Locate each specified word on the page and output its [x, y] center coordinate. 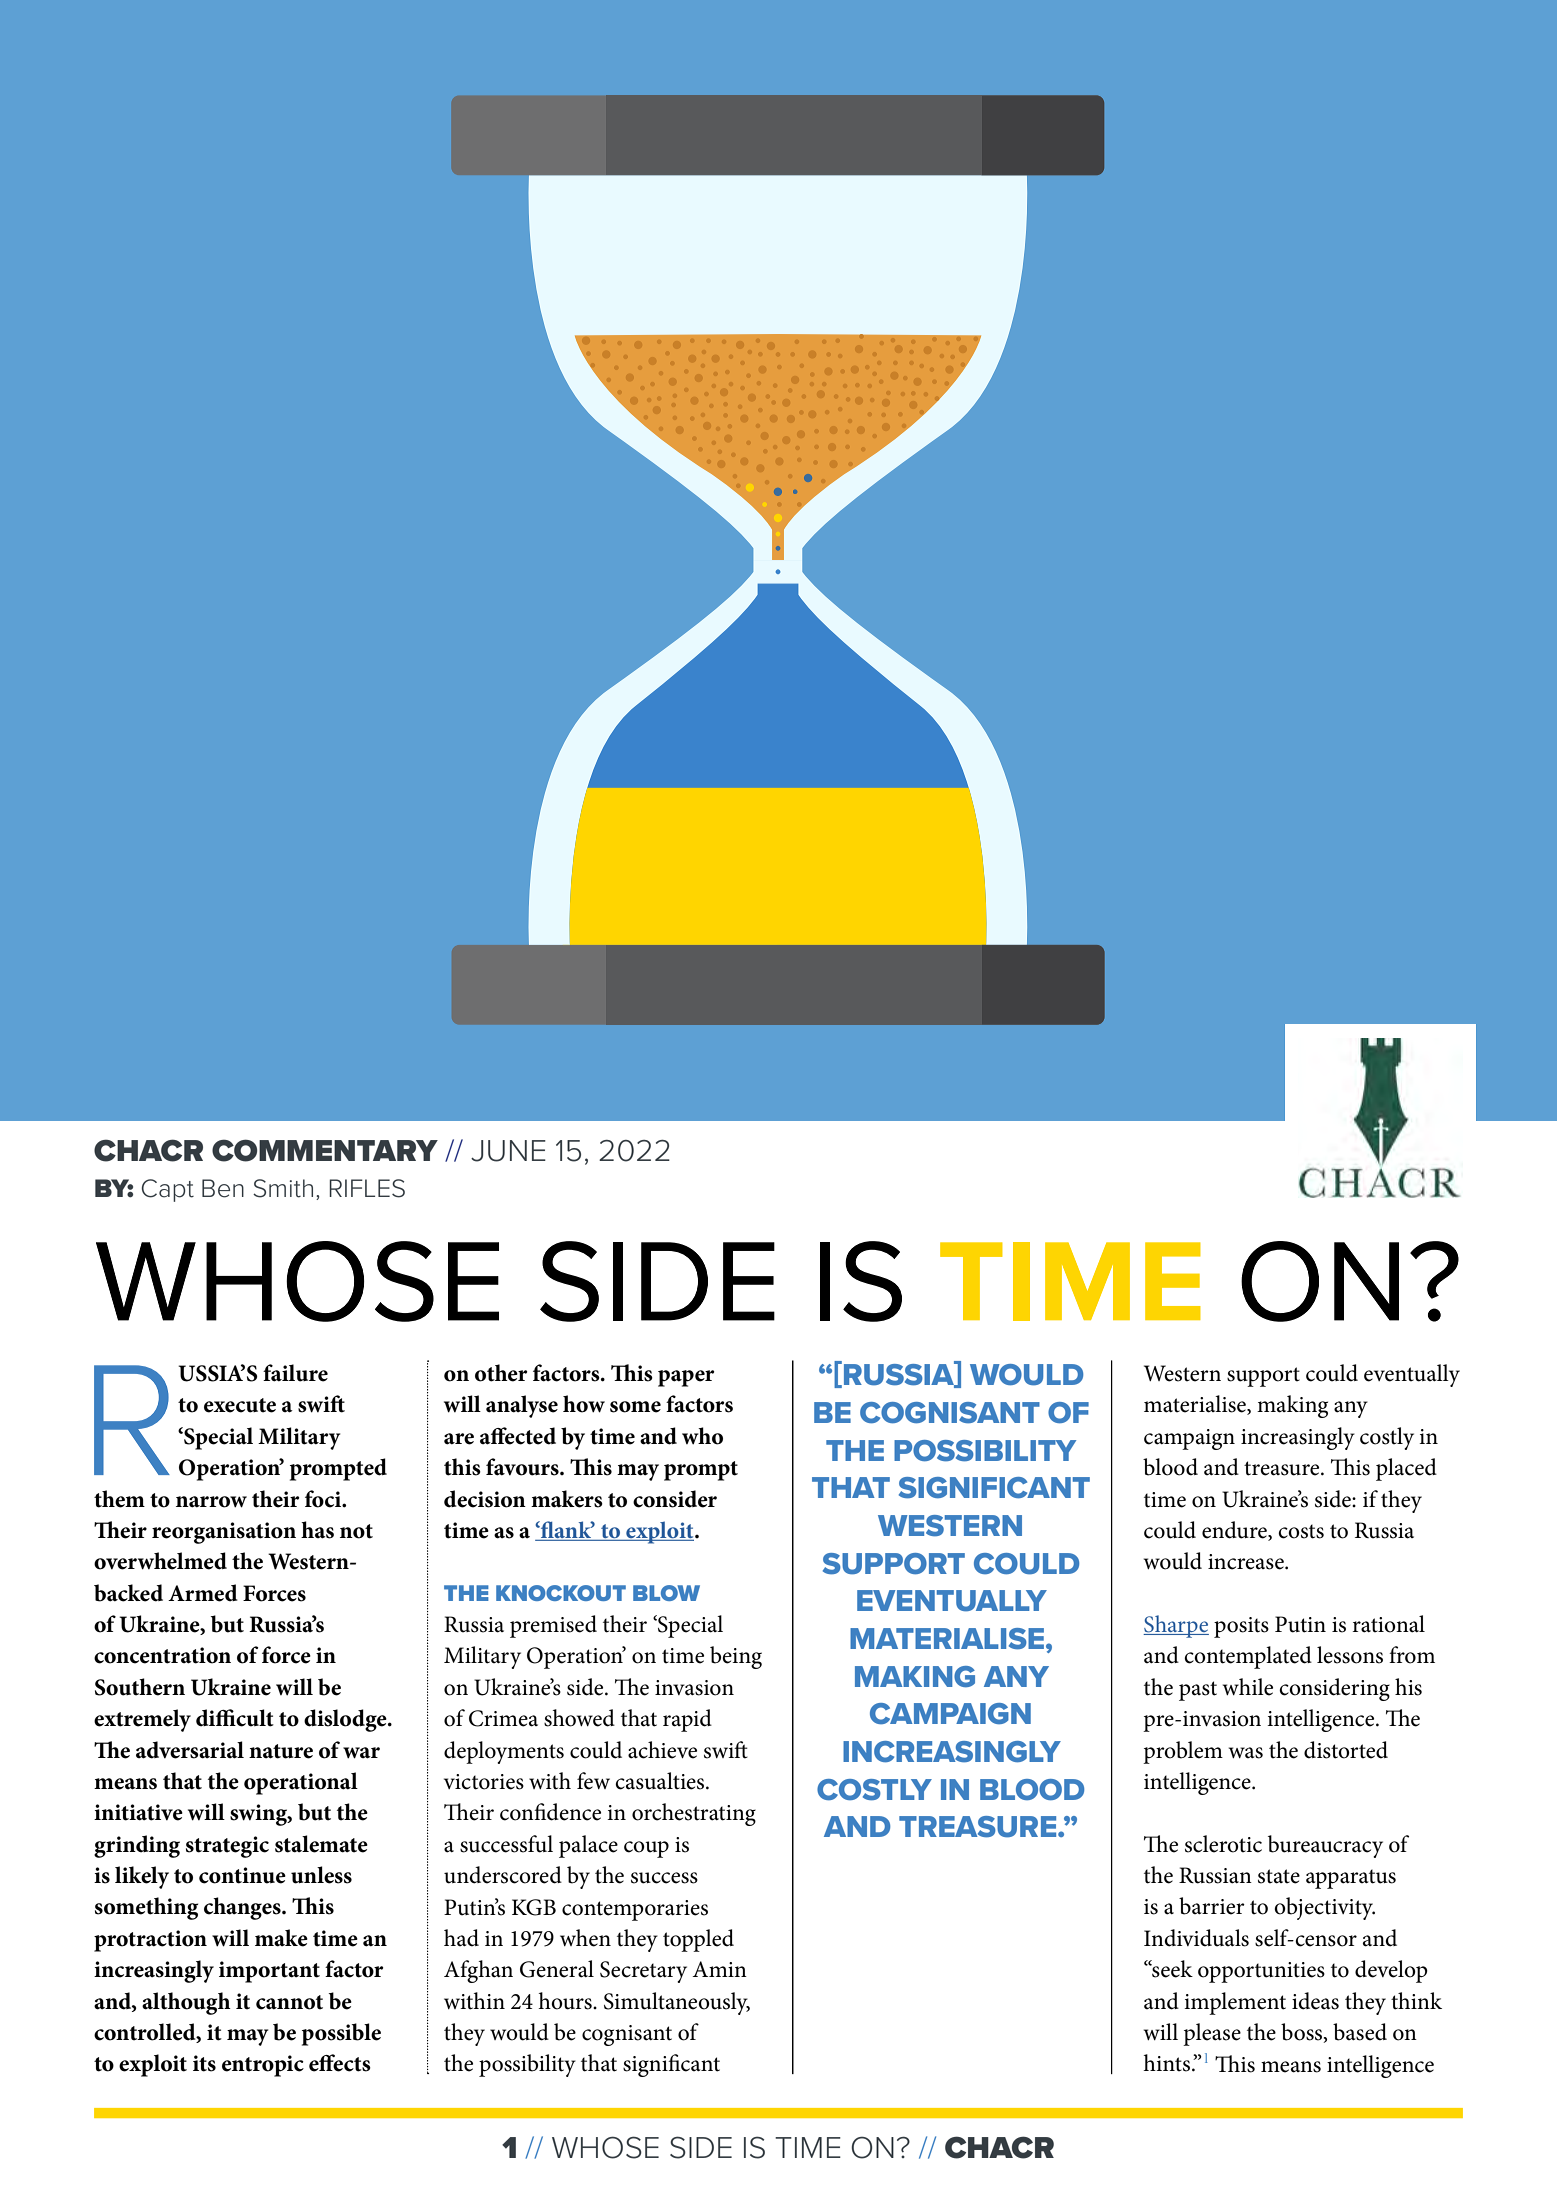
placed [1406, 1469]
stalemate [321, 1844]
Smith [283, 1188]
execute [240, 1405]
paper [686, 1378]
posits [1241, 1627]
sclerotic [1223, 1844]
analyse [522, 1406]
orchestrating [694, 1814]
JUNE [508, 1151]
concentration [162, 1655]
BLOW [666, 1593]
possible [341, 2034]
